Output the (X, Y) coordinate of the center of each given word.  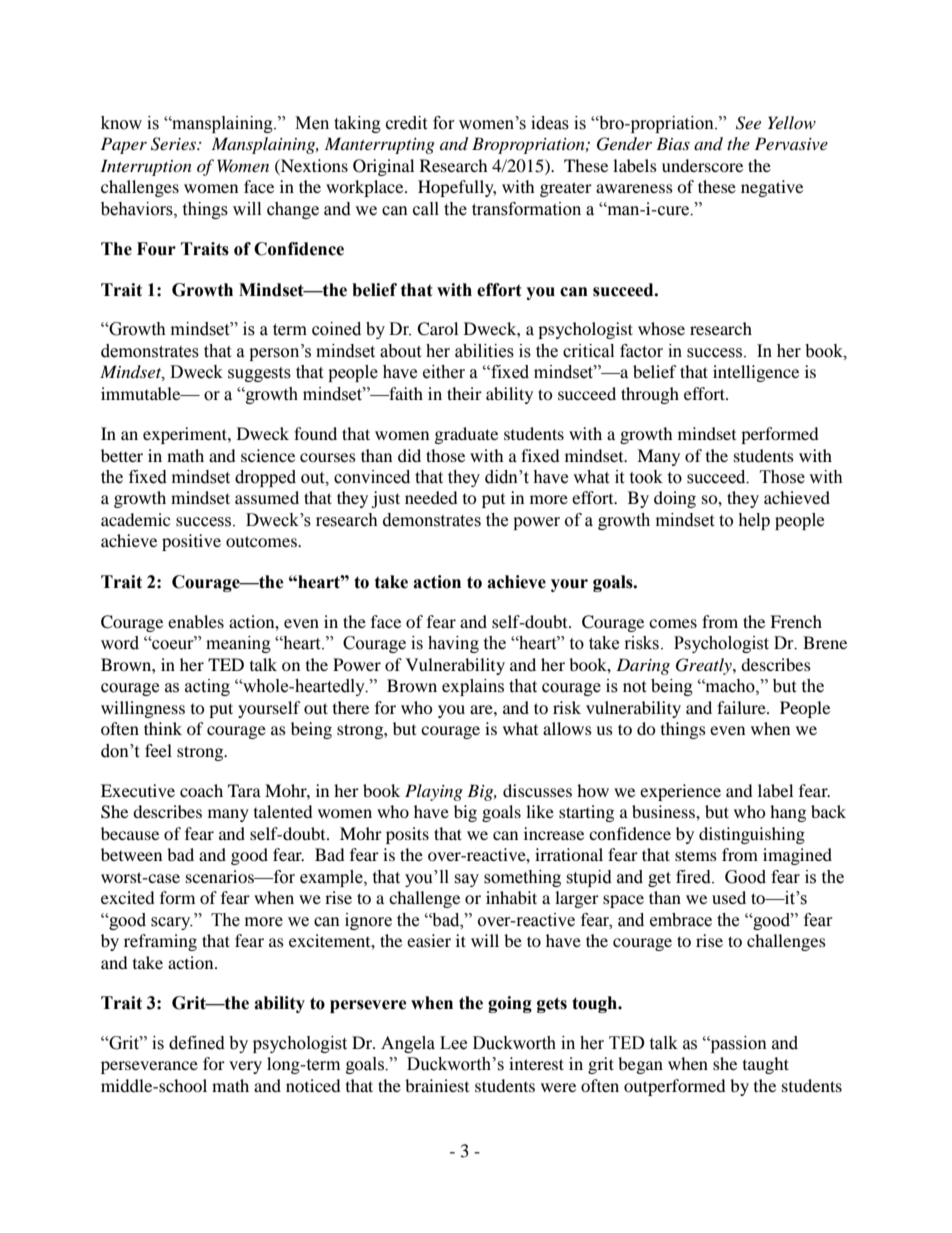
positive (191, 542)
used (729, 897)
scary (172, 923)
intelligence (756, 373)
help (754, 521)
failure (742, 707)
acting (207, 687)
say (466, 880)
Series (175, 144)
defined (197, 1043)
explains (473, 687)
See (748, 123)
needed (431, 497)
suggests (259, 374)
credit (406, 123)
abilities (484, 351)
